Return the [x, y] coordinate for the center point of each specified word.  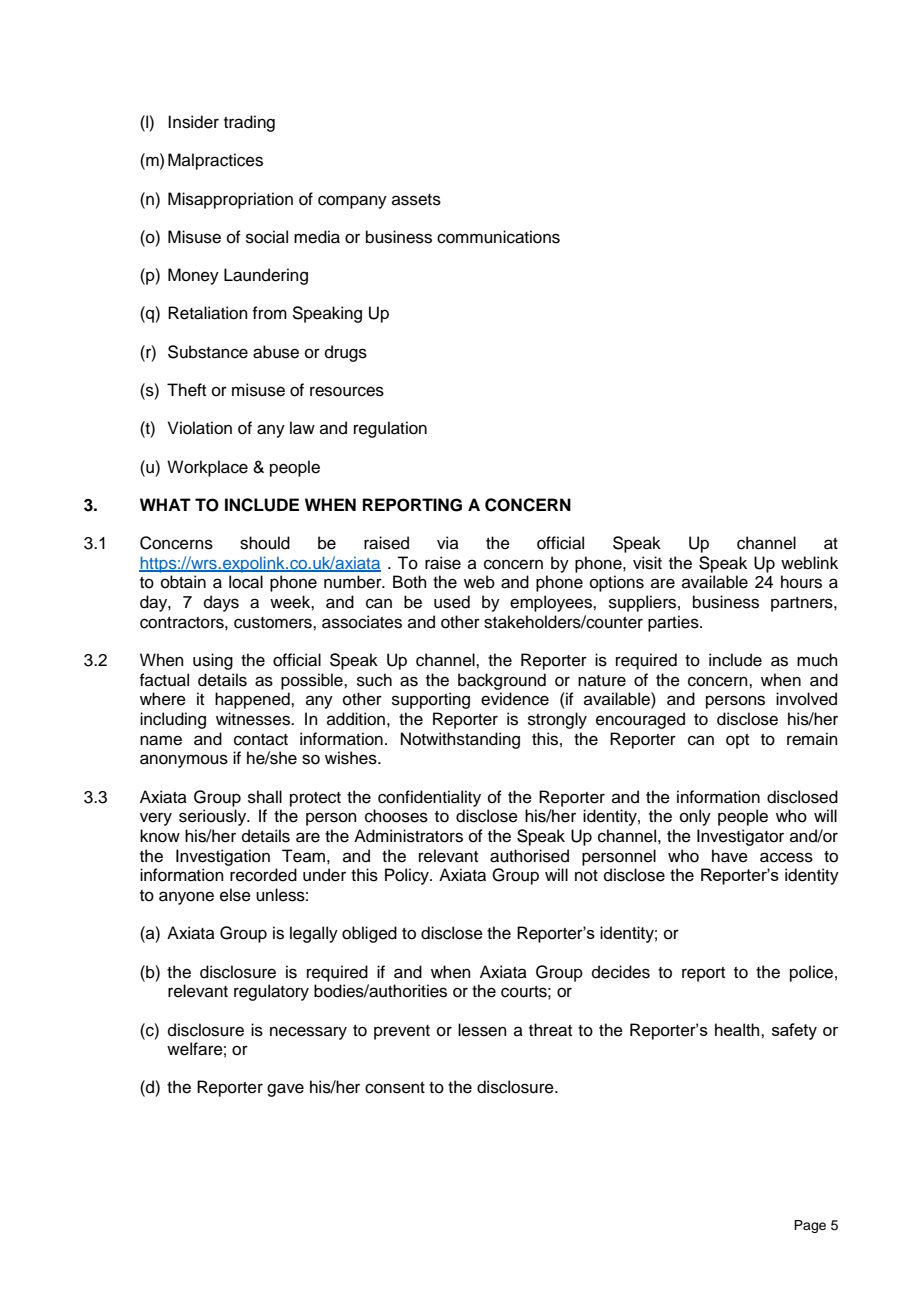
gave [285, 1090]
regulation [390, 429]
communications [498, 237]
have [730, 856]
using [213, 661]
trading [249, 123]
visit [647, 563]
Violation [200, 428]
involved [806, 699]
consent [395, 1088]
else [235, 895]
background [502, 681]
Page [810, 1226]
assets [416, 200]
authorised [529, 856]
